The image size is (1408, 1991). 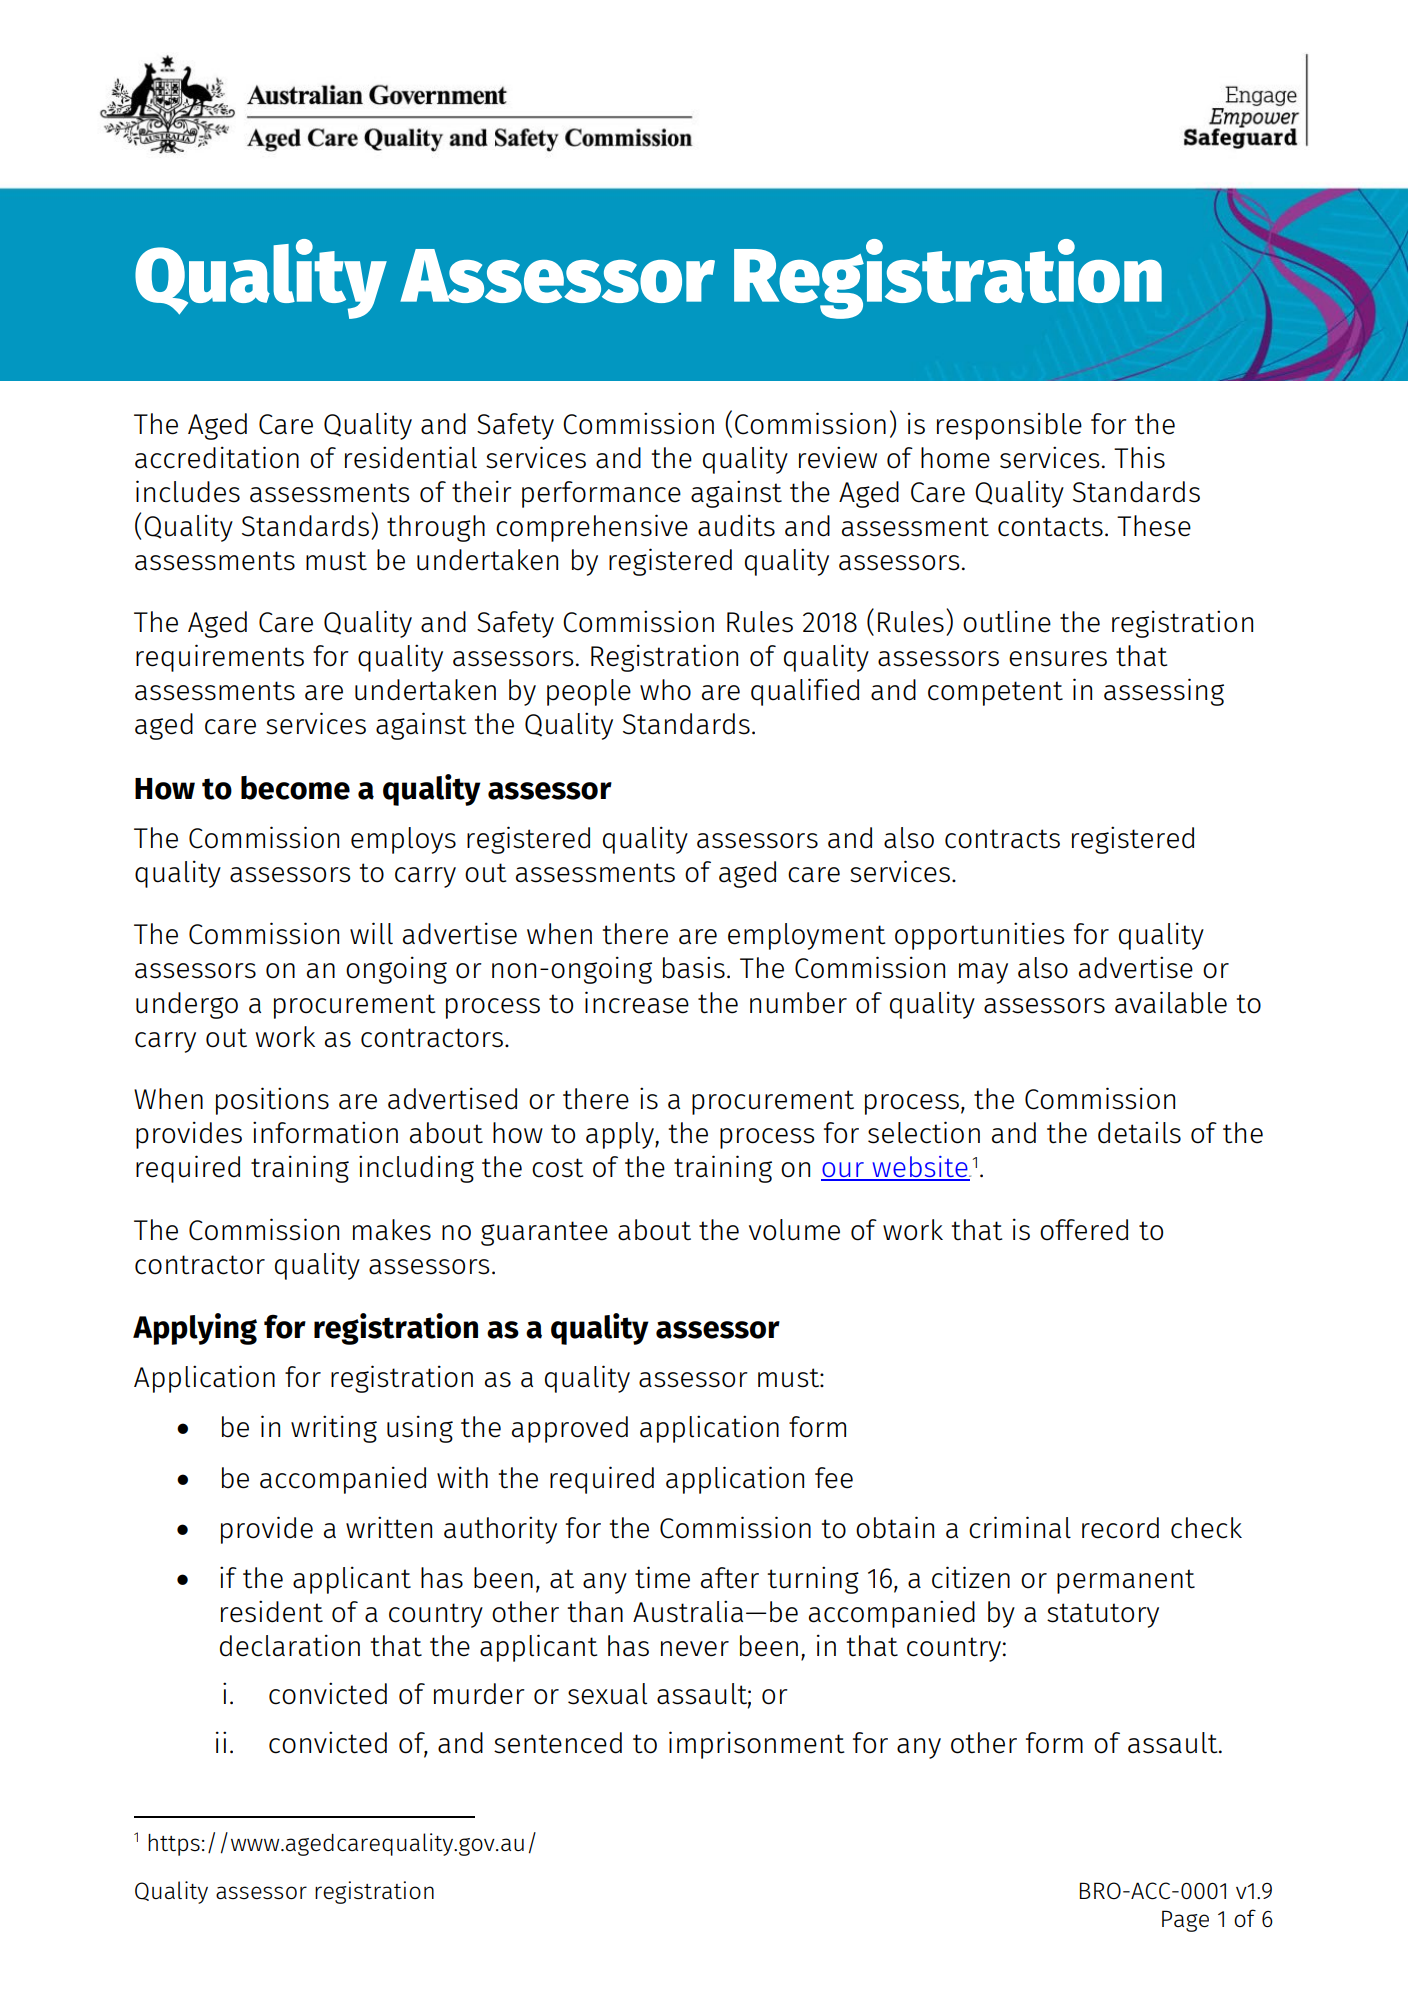 What do you see at coordinates (1084, 1230) in the screenshot?
I see `offered` at bounding box center [1084, 1230].
